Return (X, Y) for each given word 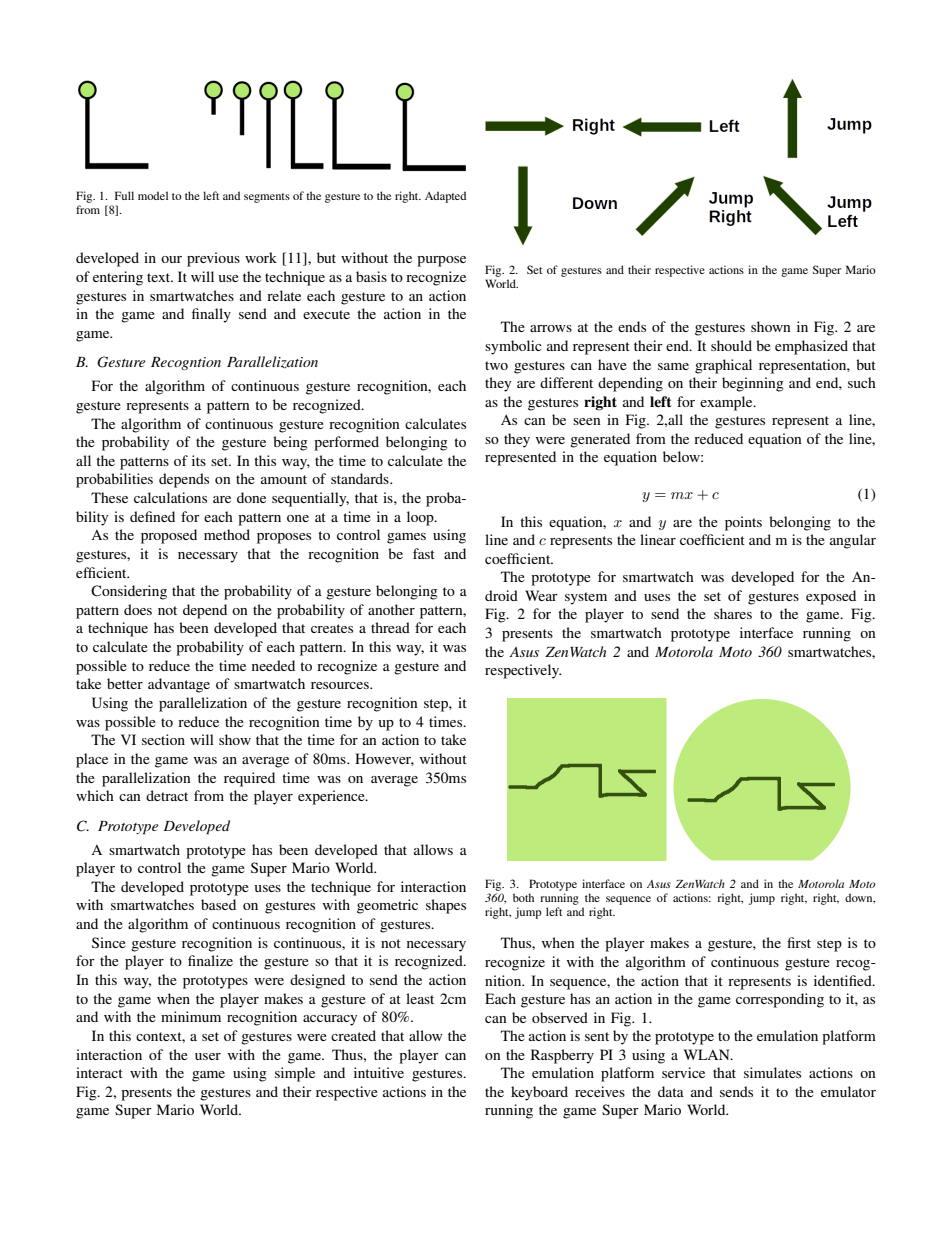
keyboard (539, 1093)
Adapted (445, 197)
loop (421, 518)
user (208, 1056)
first (799, 942)
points (743, 523)
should (731, 345)
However (384, 759)
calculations (170, 497)
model (153, 195)
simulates (772, 1072)
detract (167, 795)
